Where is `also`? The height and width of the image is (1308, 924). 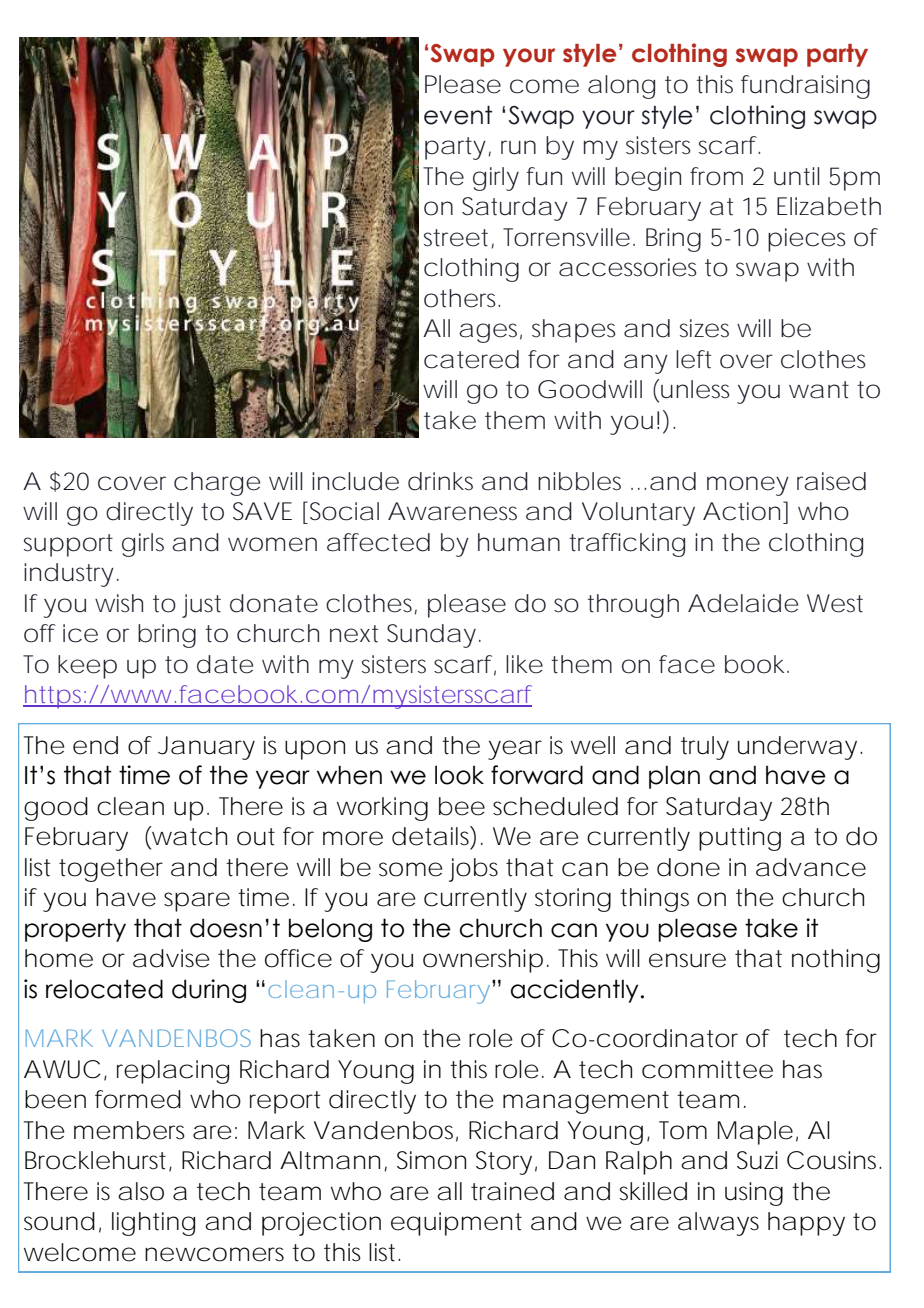
also is located at coordinates (141, 1191).
